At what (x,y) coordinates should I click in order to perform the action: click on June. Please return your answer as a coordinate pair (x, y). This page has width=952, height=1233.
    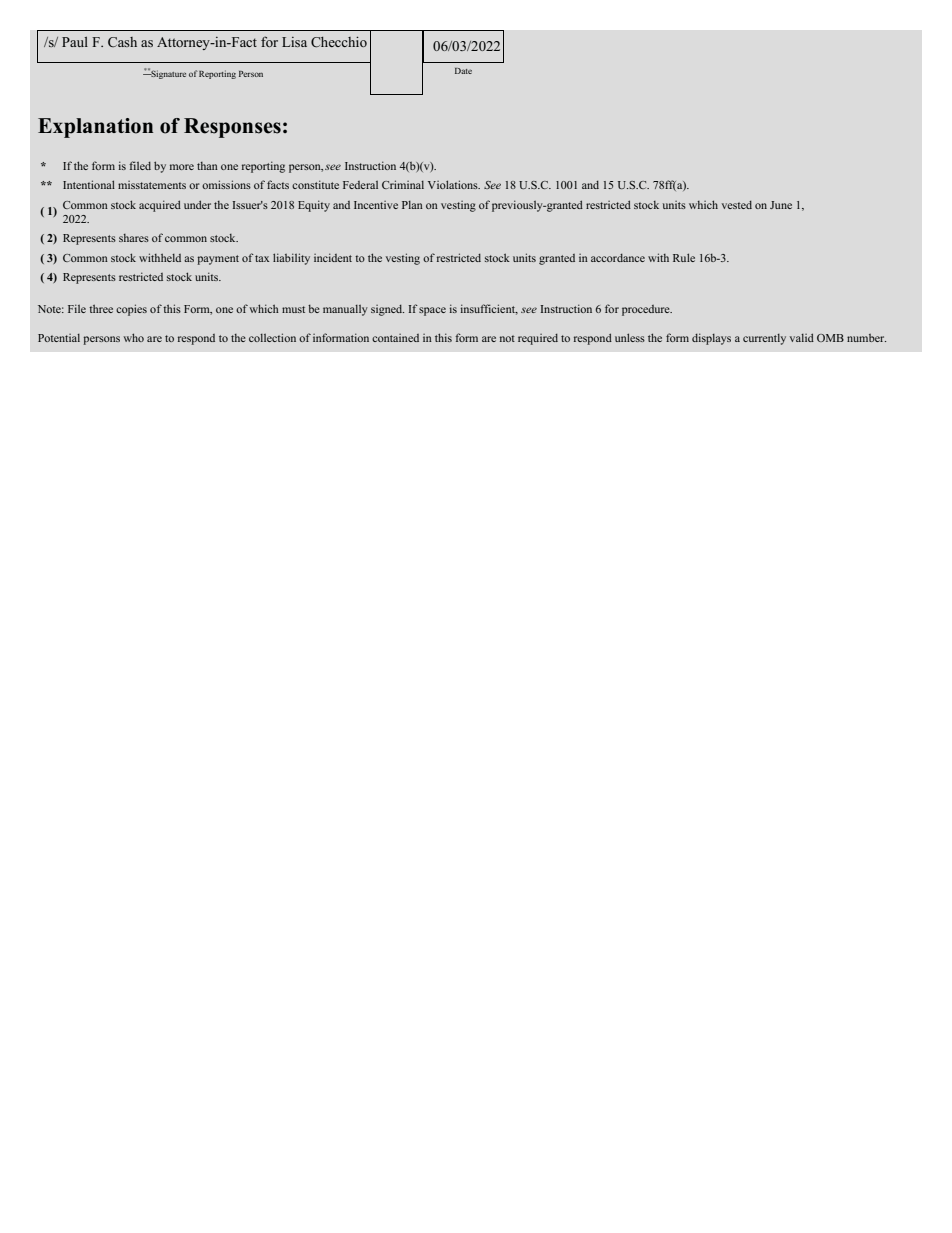
    Looking at the image, I should click on (781, 205).
